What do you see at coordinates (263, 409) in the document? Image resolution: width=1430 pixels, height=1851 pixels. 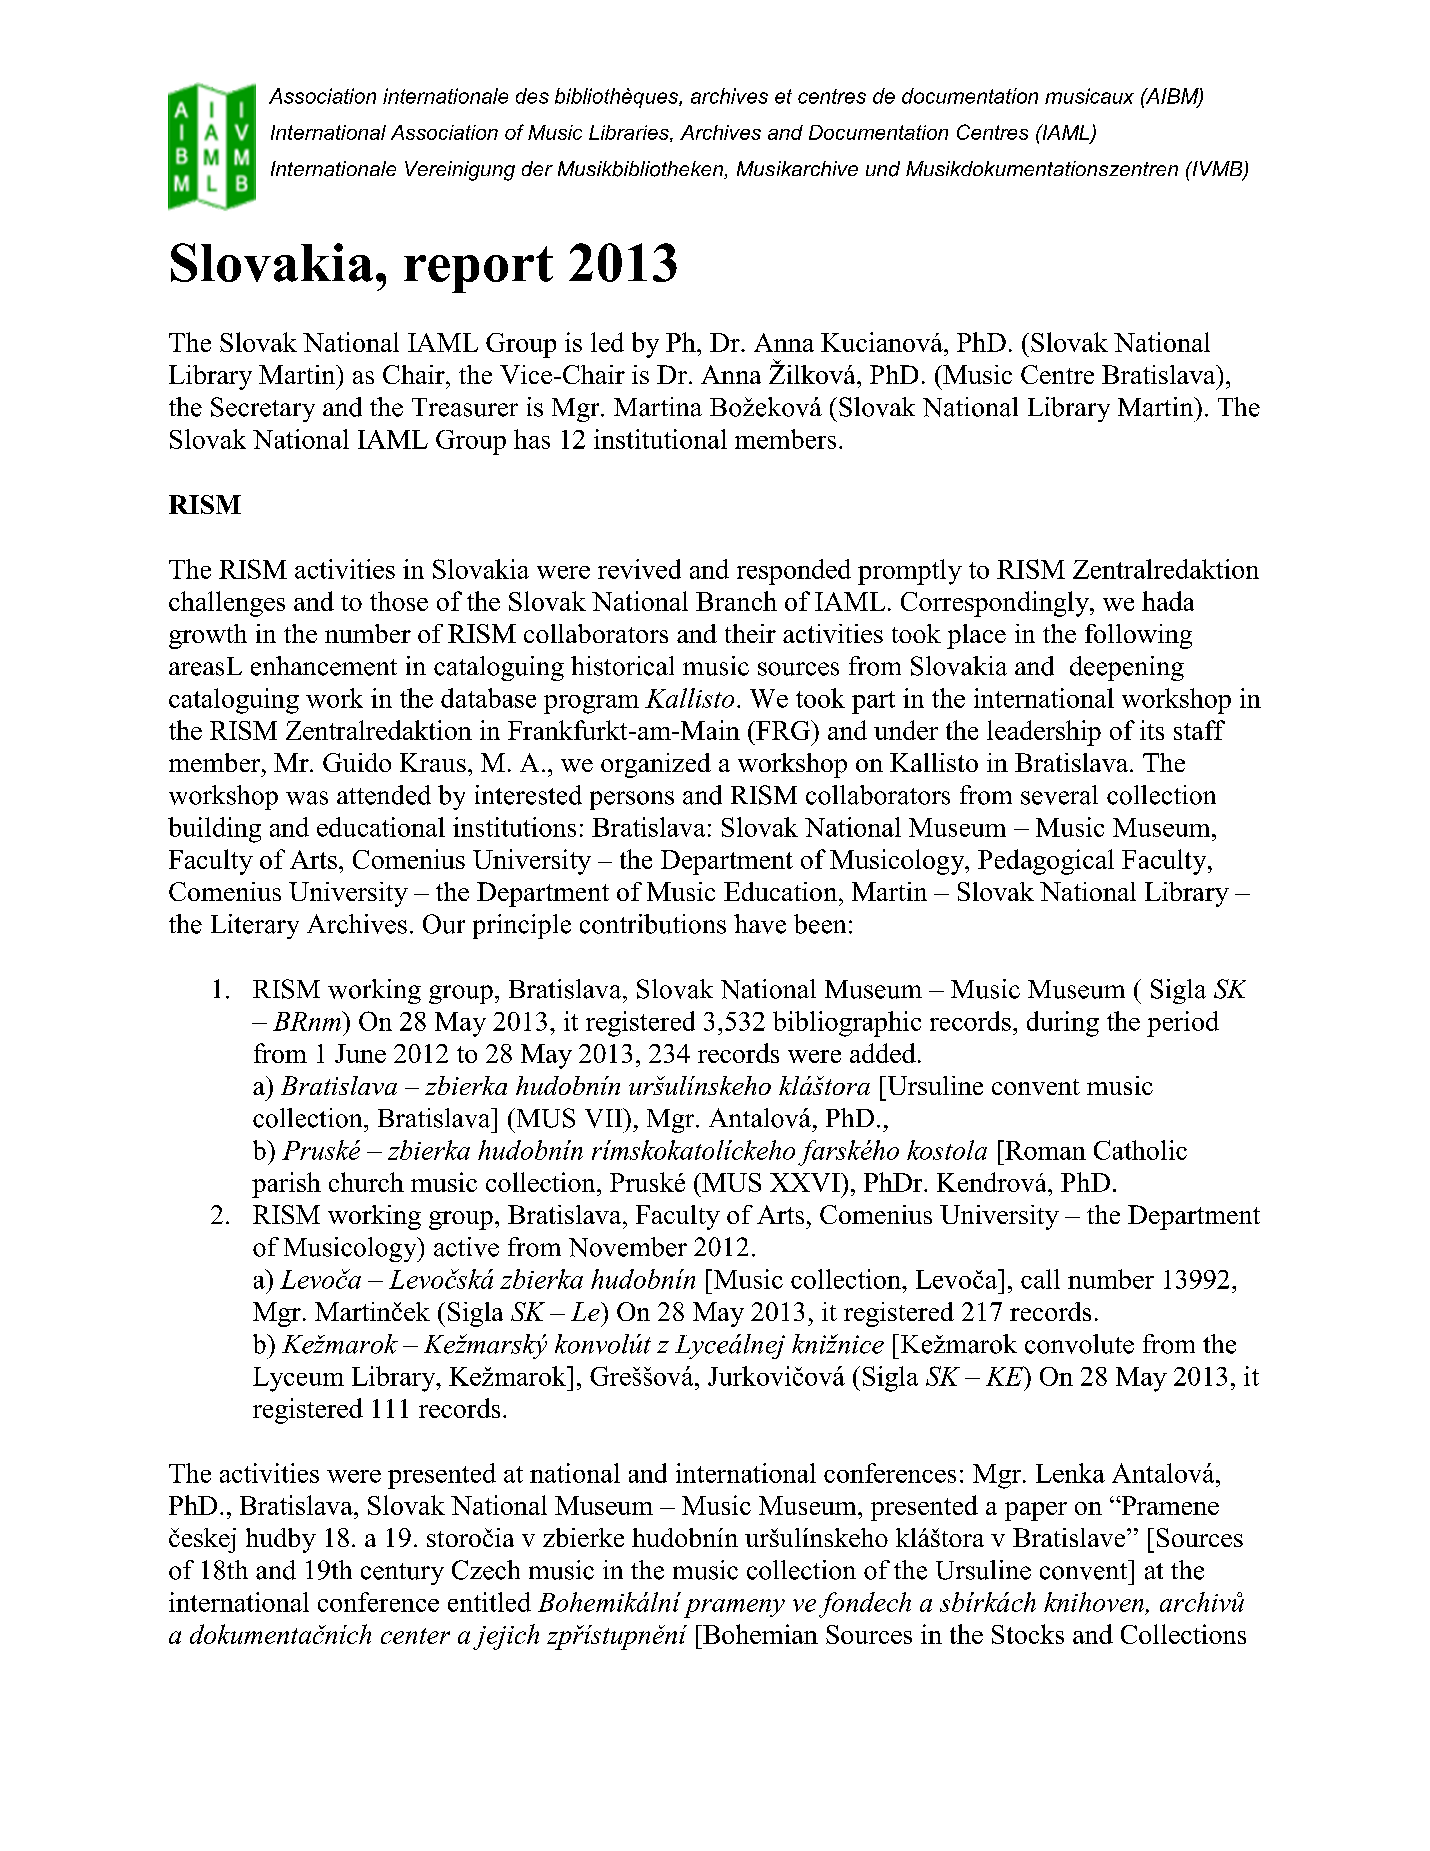 I see `Secretary` at bounding box center [263, 409].
